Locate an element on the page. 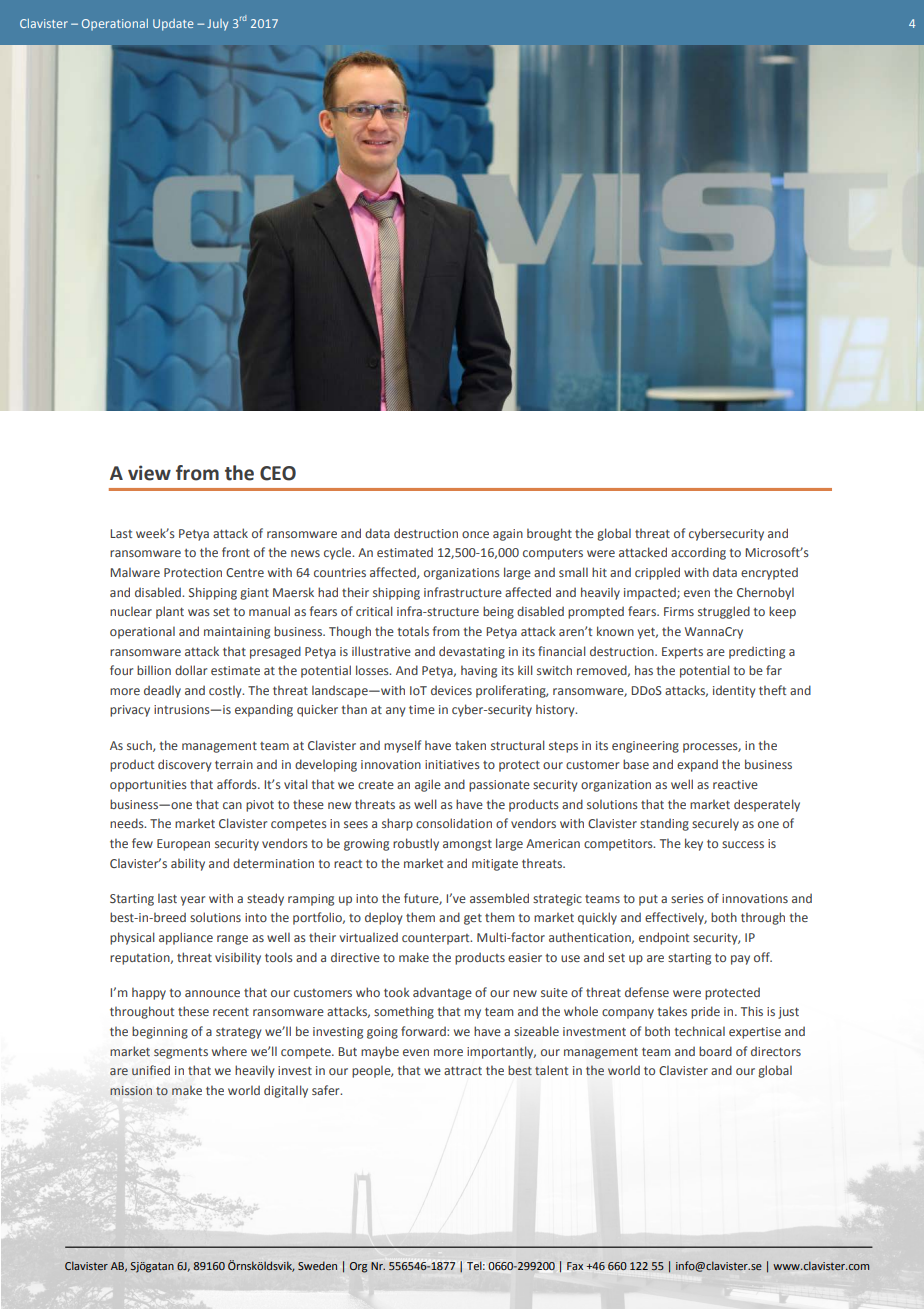 The width and height of the page is (924, 1309). brought is located at coordinates (549, 534).
